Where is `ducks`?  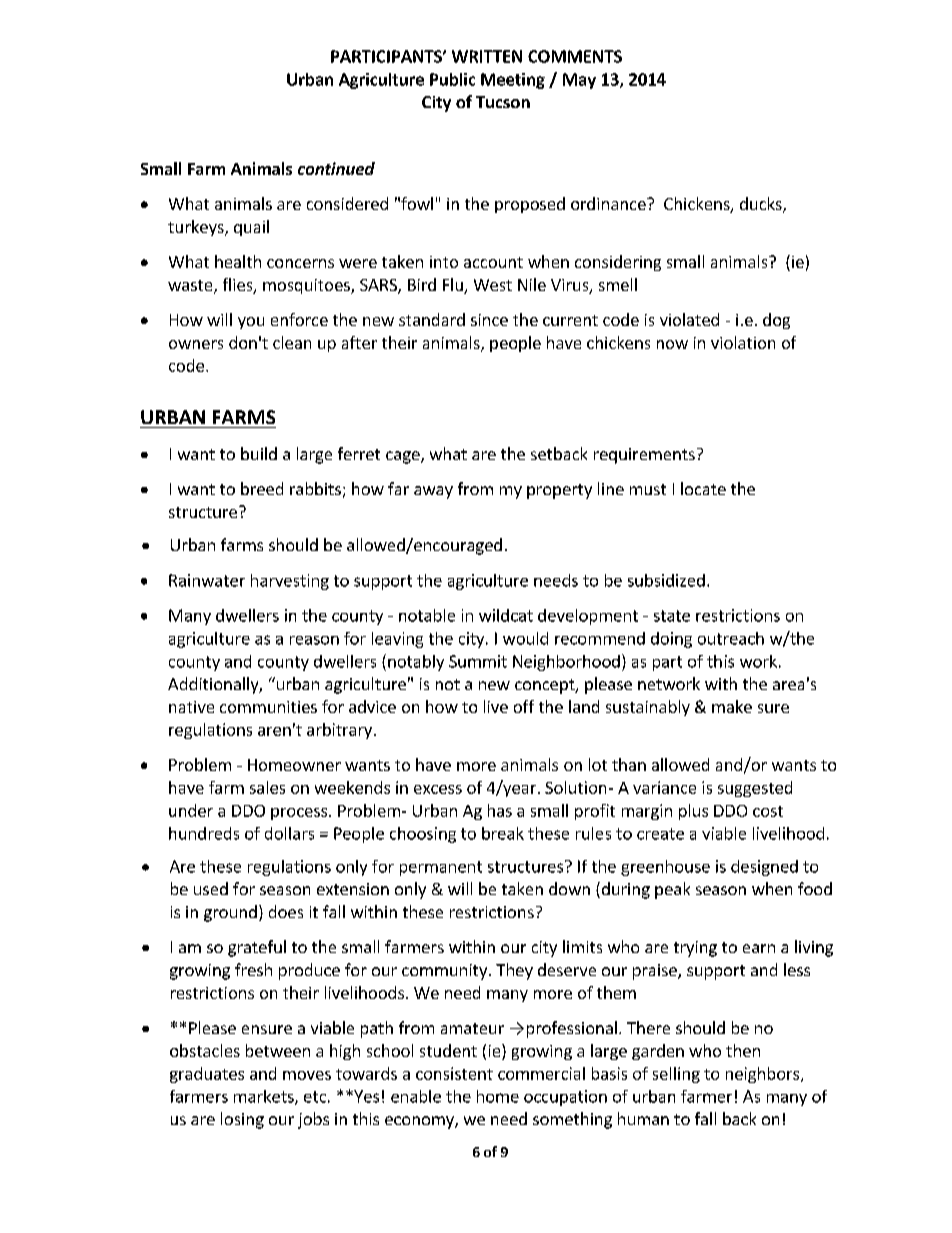 ducks is located at coordinates (762, 205).
